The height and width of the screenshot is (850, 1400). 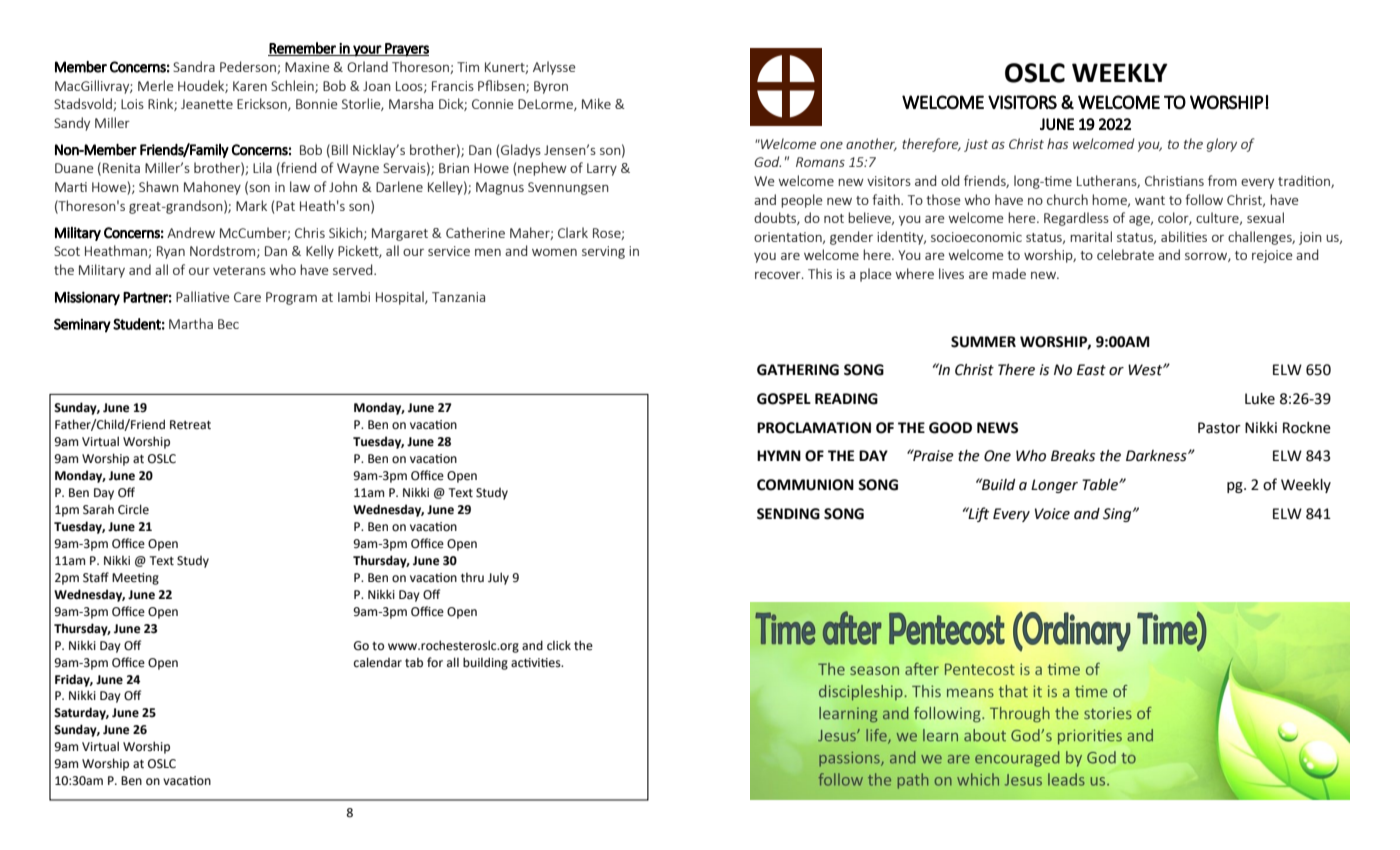 I want to click on people, so click(x=802, y=201).
